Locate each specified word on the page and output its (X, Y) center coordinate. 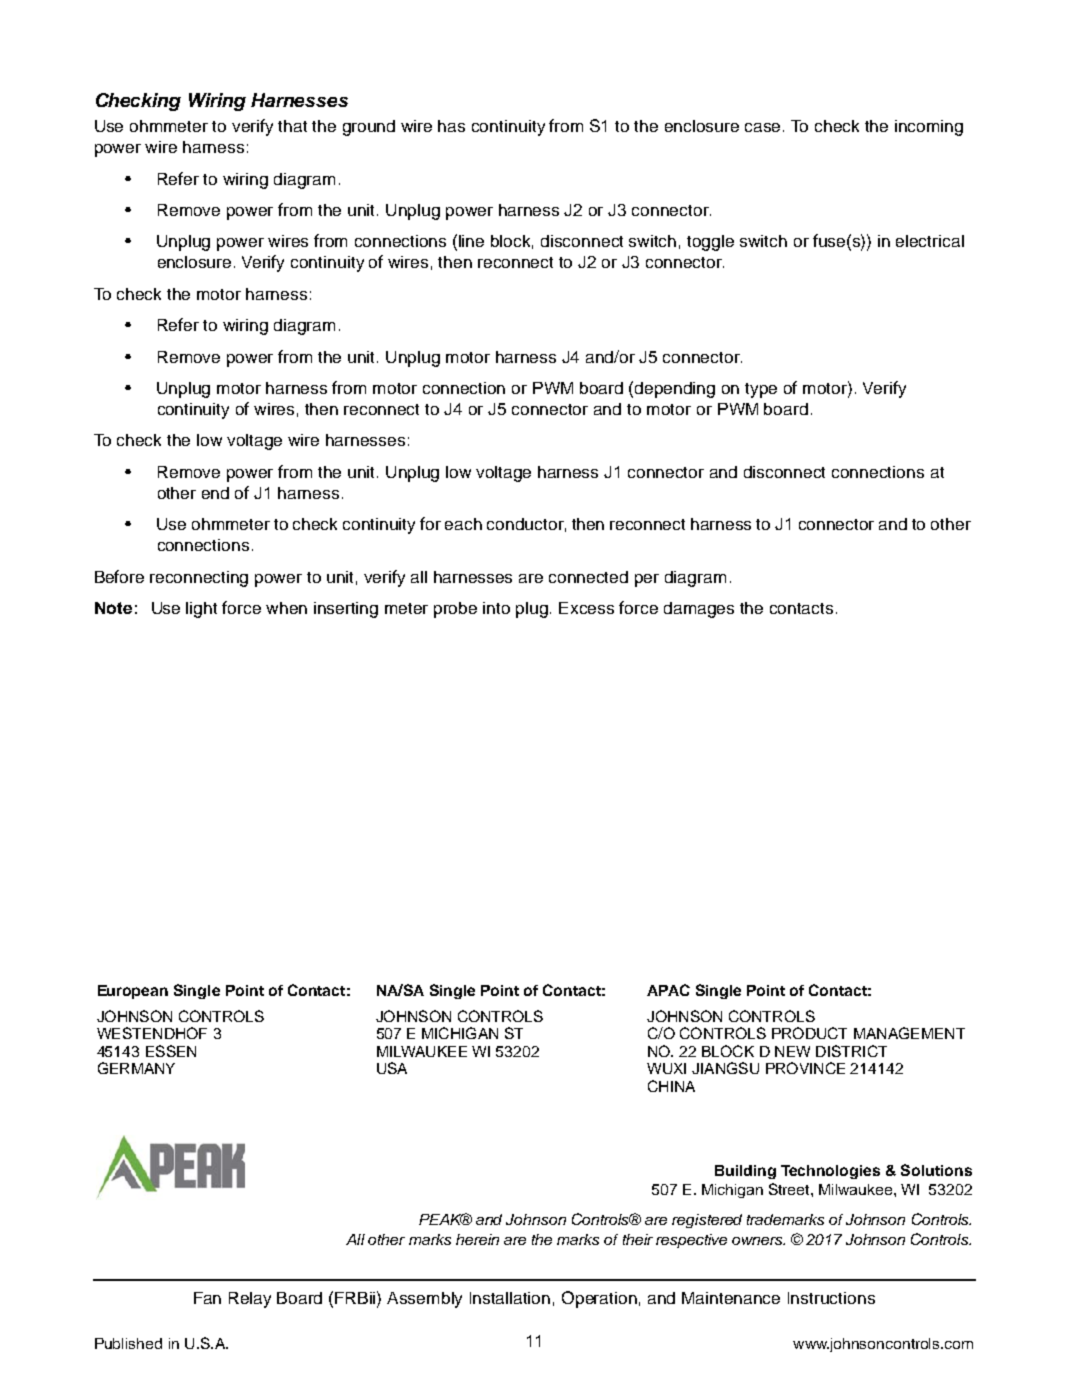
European (133, 992)
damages (699, 610)
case (764, 127)
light (201, 610)
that (292, 126)
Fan (207, 1298)
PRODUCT (809, 1033)
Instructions (831, 1298)
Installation (510, 1298)
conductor (526, 525)
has (451, 126)
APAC (668, 990)
